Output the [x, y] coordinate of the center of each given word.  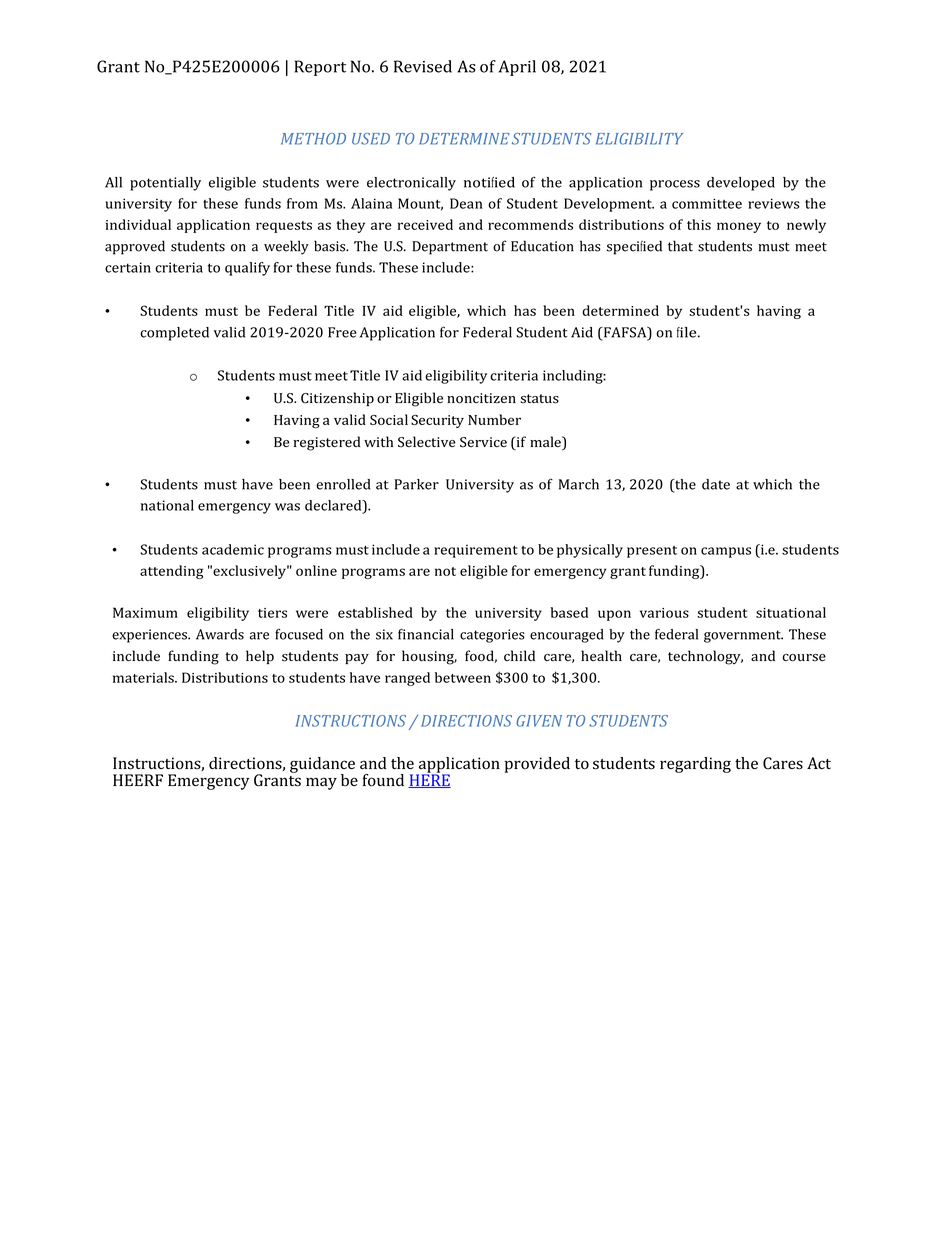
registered [327, 443]
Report [320, 68]
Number [494, 419]
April [517, 68]
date [716, 484]
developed [741, 184]
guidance [322, 766]
